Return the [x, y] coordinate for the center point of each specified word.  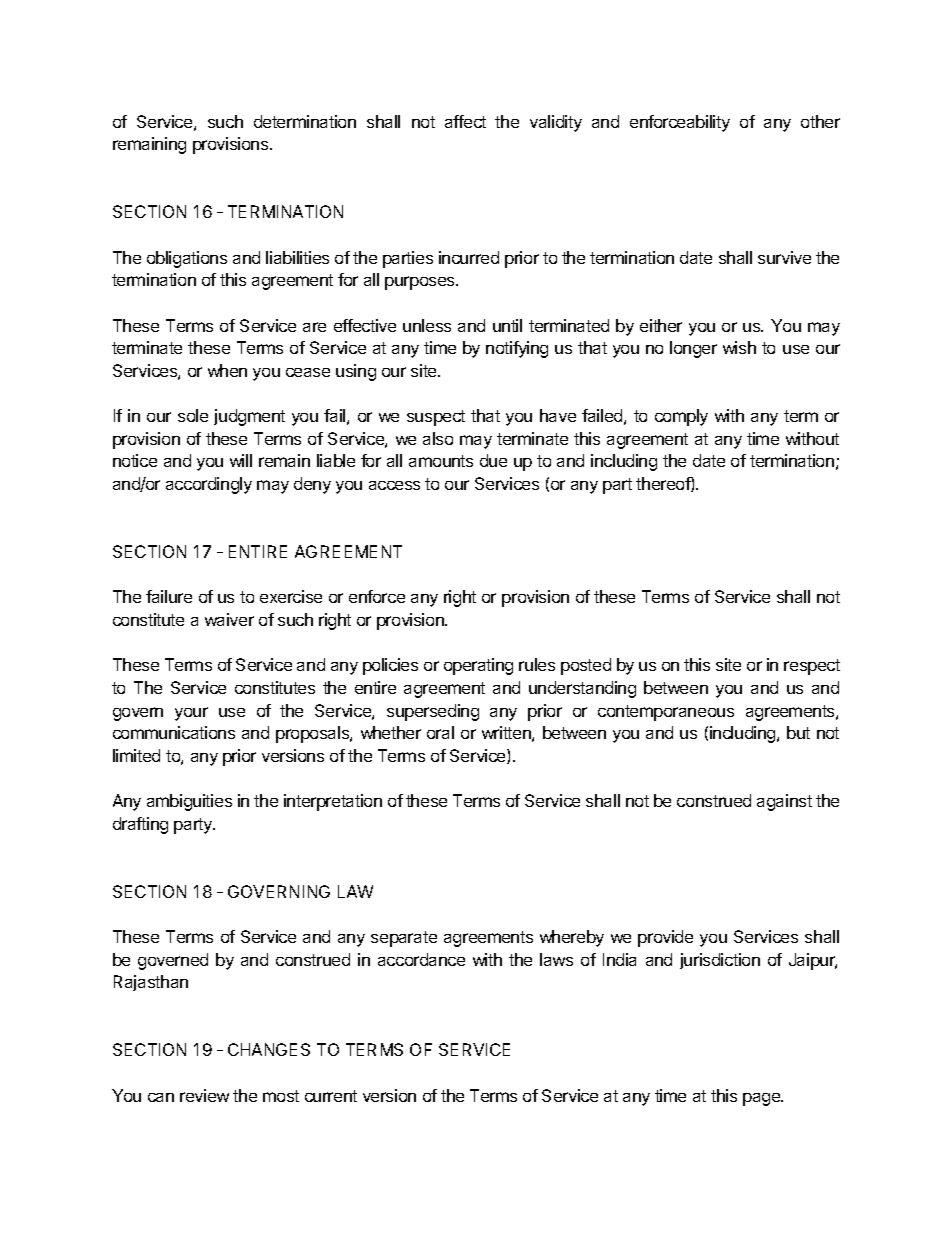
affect [465, 121]
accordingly [209, 485]
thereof [664, 484]
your [191, 714]
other [820, 121]
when [227, 370]
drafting [140, 825]
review [204, 1095]
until [507, 325]
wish [739, 347]
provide [665, 938]
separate [404, 939]
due [493, 460]
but [798, 732]
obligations [187, 259]
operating [478, 666]
